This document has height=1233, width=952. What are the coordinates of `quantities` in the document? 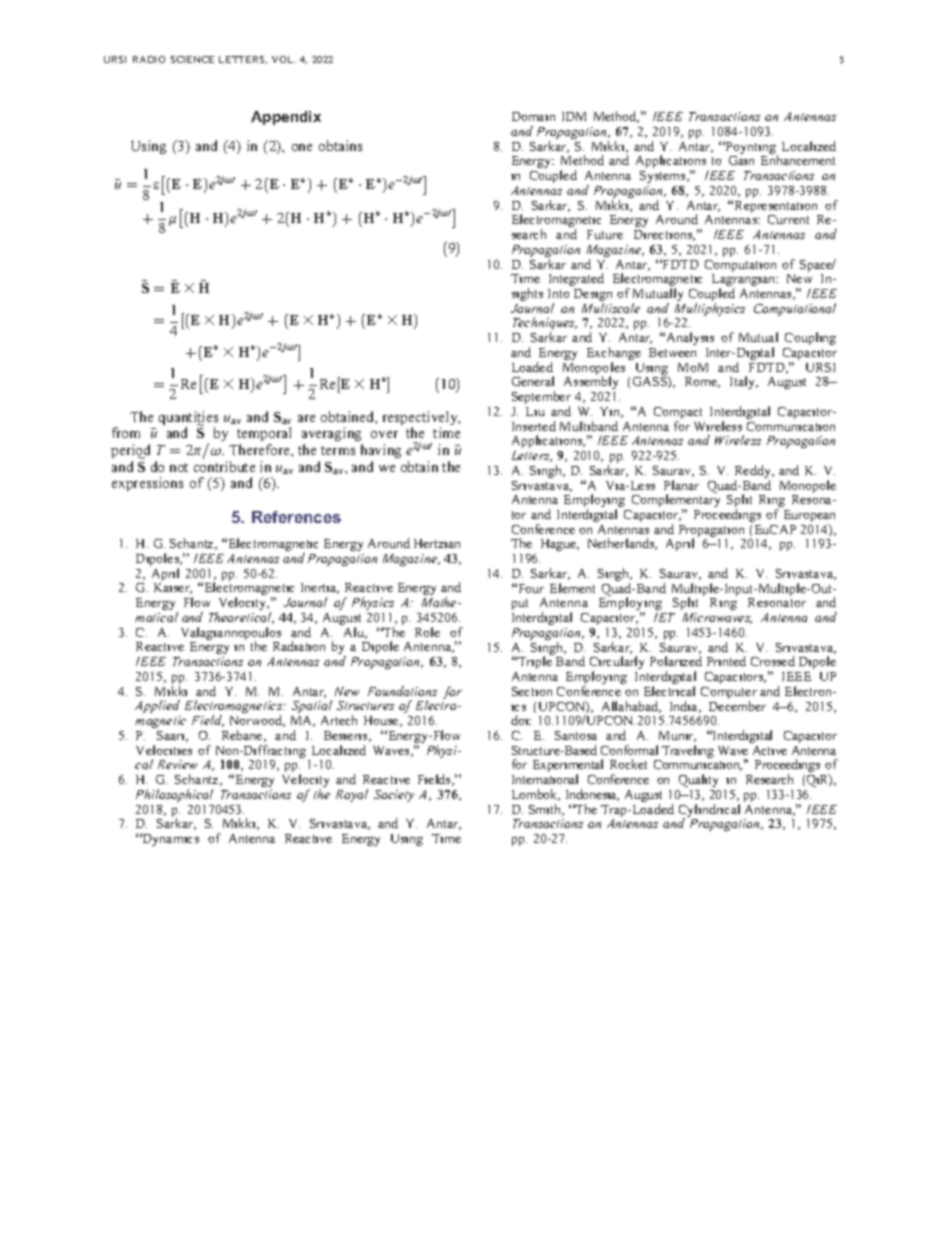 It's located at (188, 419).
